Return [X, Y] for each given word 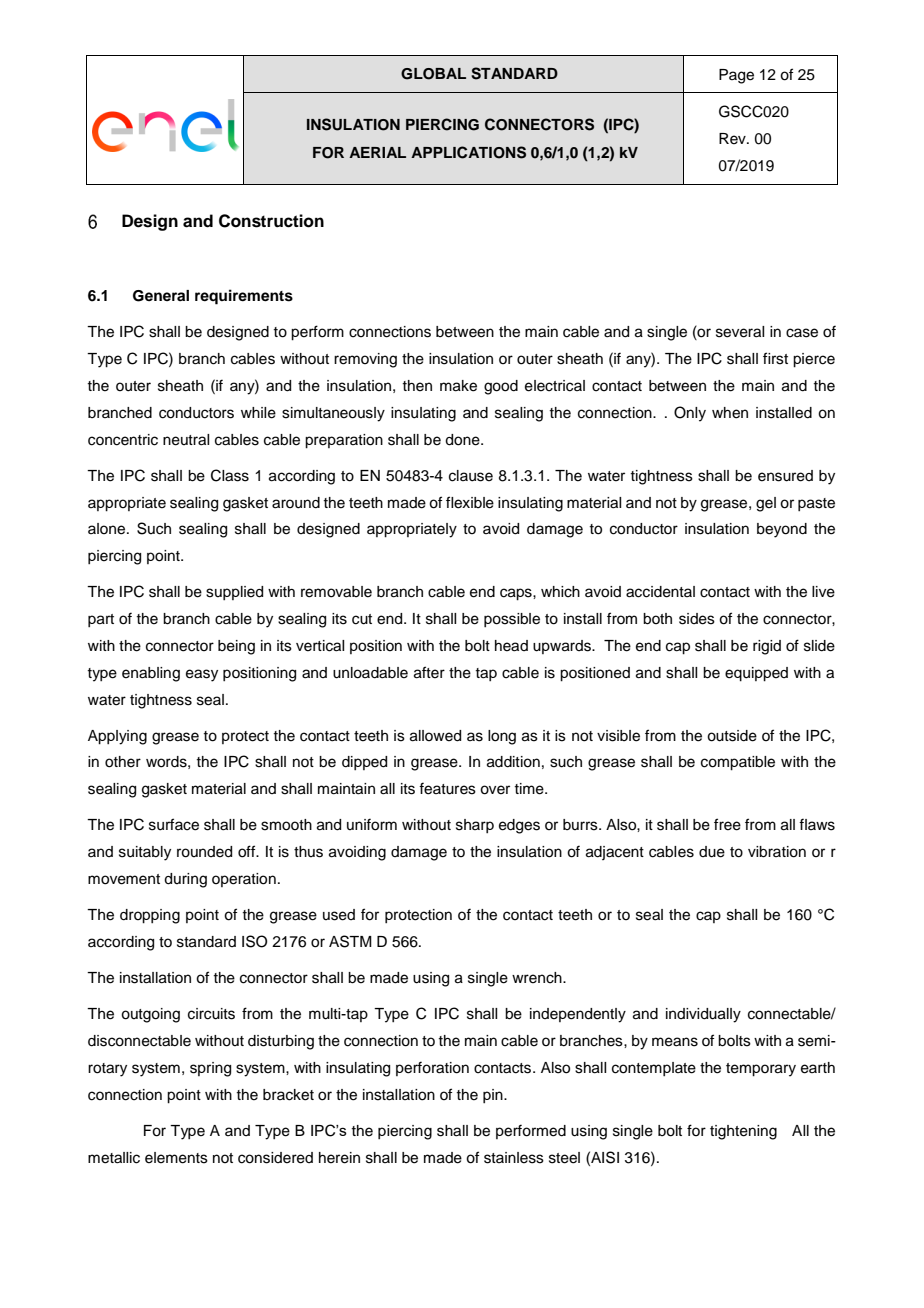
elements [176, 1158]
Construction [271, 221]
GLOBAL [433, 74]
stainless [514, 1158]
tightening [743, 1132]
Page [736, 76]
